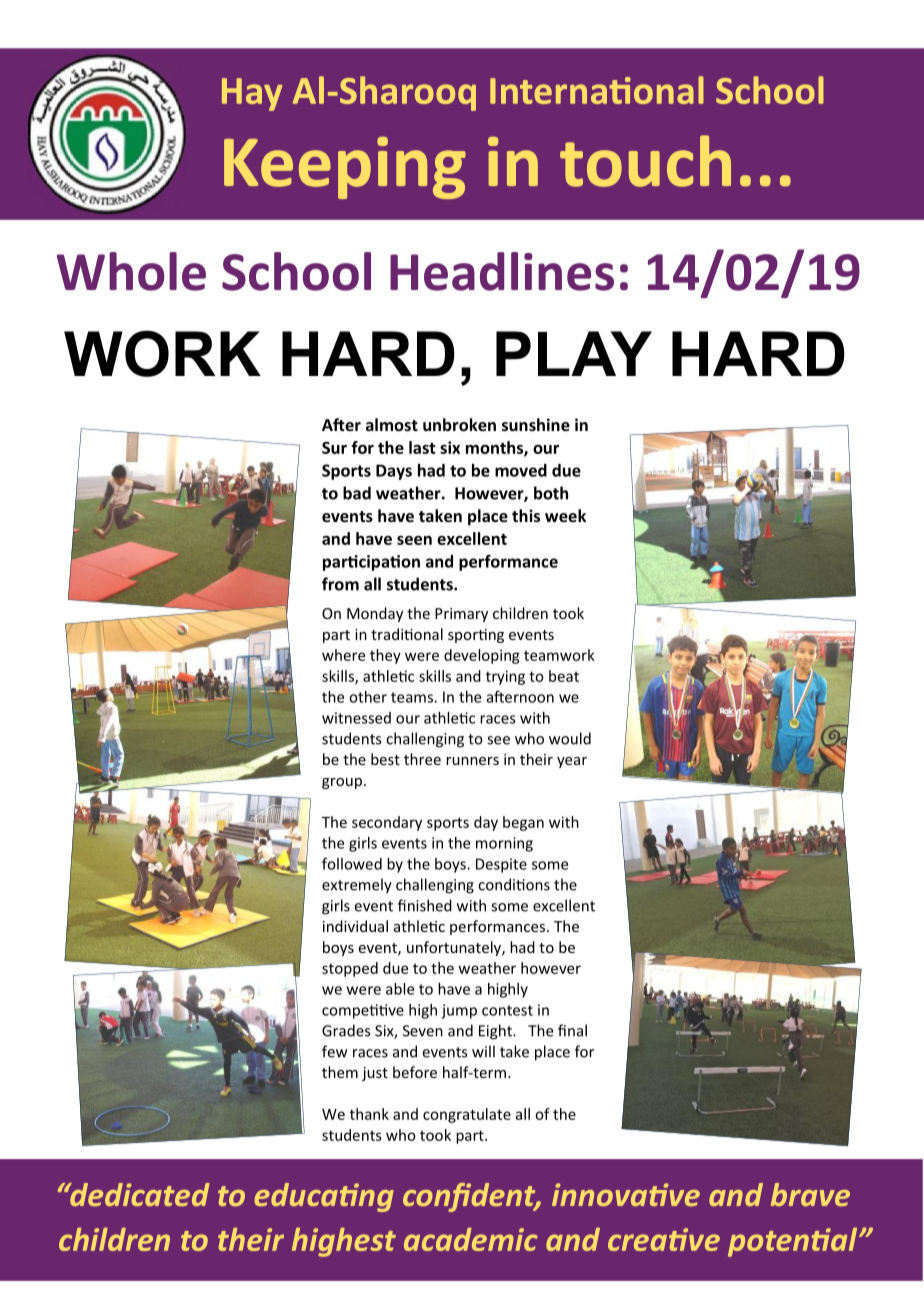  Describe the element at coordinates (521, 470) in the document. I see `moved` at that location.
